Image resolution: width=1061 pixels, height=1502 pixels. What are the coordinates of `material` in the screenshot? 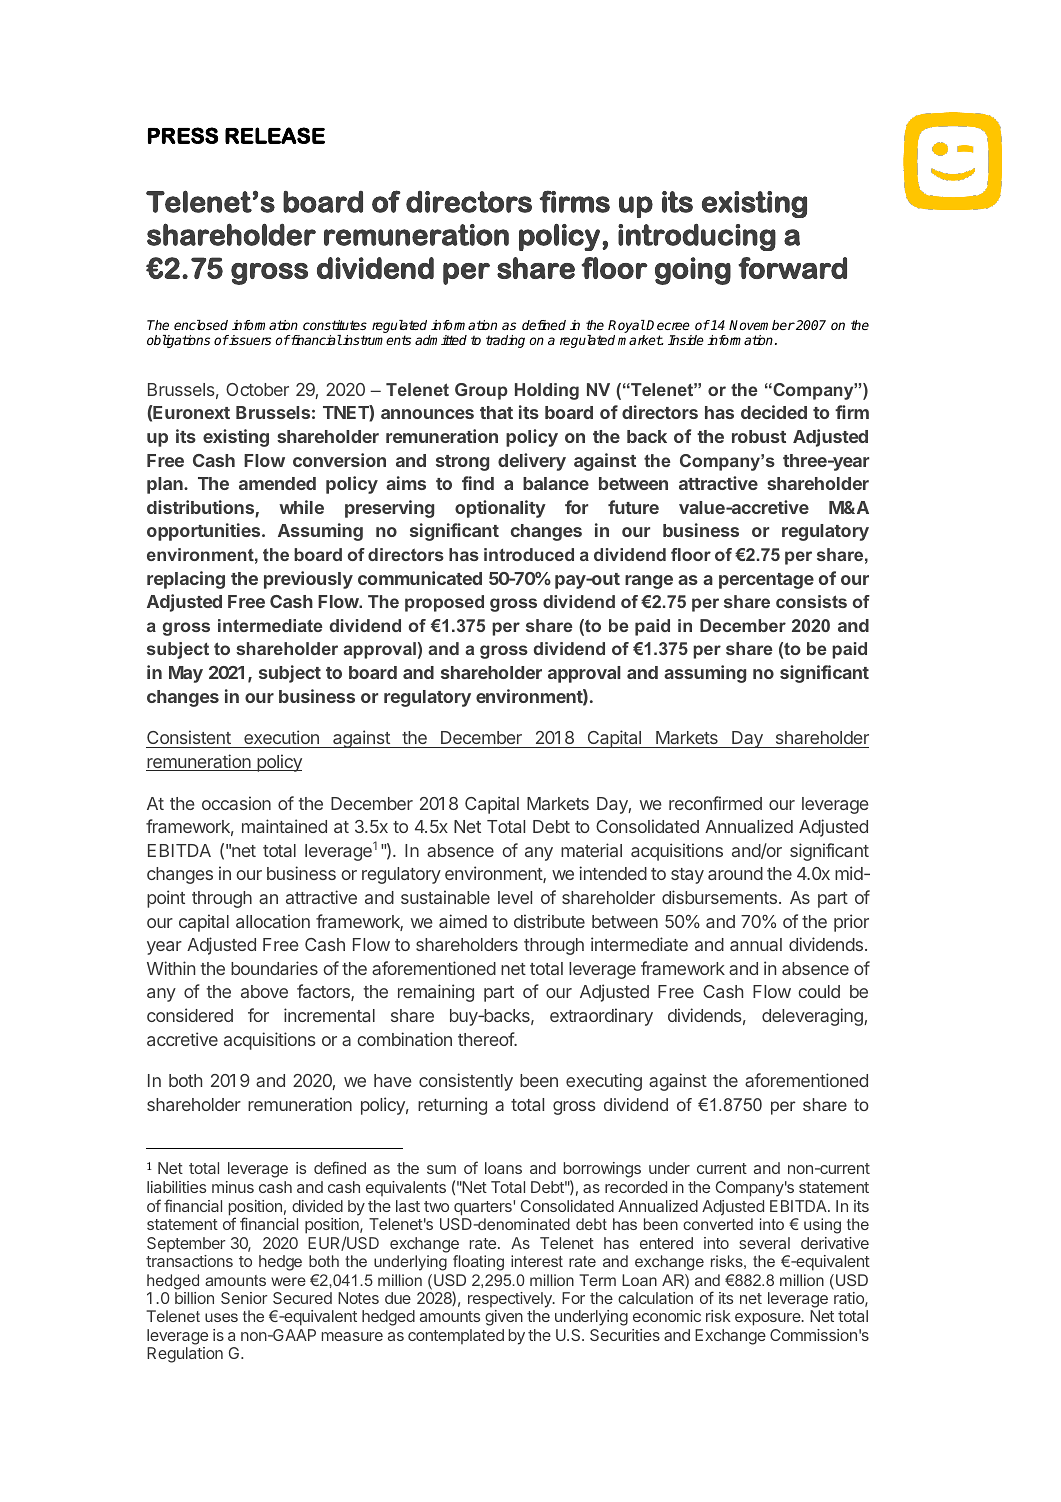 It's located at (591, 850).
